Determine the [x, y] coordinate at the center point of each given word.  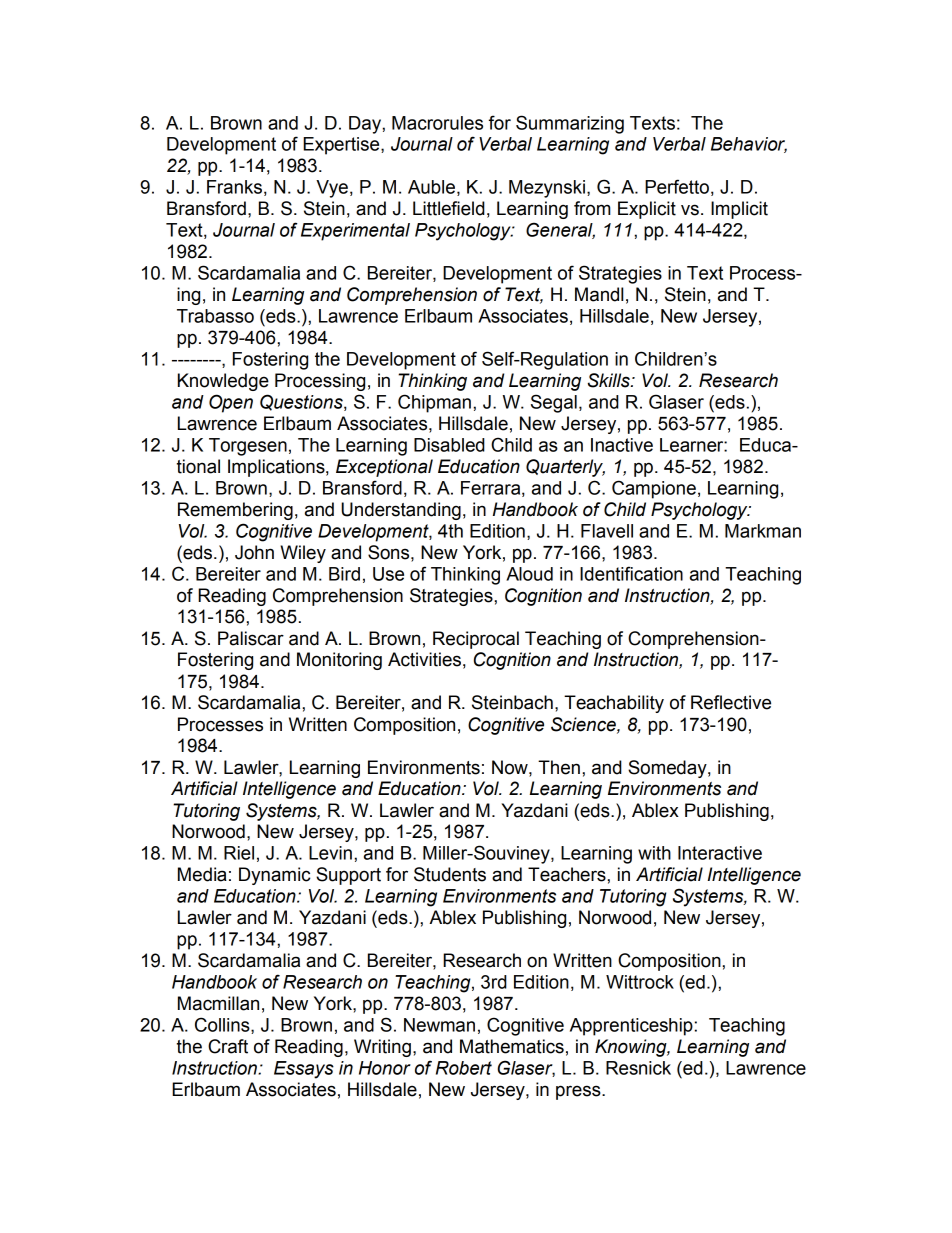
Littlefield [449, 208]
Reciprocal [476, 640]
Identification [631, 573]
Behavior [749, 145]
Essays [304, 1070]
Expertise [342, 146]
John [254, 552]
